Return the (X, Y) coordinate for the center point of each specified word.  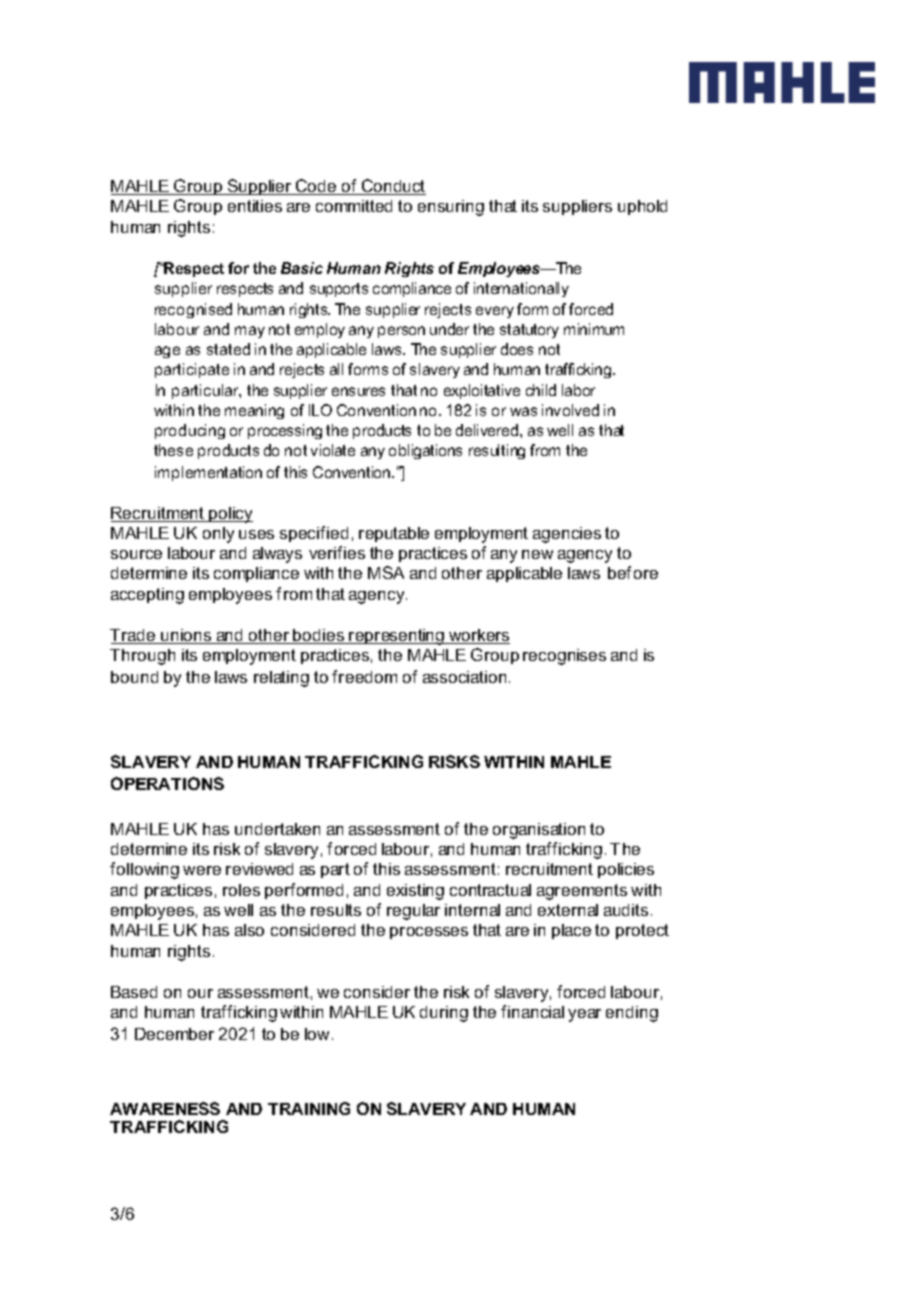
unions (186, 636)
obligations (425, 451)
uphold (642, 207)
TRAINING (309, 1108)
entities (255, 206)
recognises (564, 657)
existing (415, 892)
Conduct (393, 187)
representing (397, 637)
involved (570, 410)
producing (190, 431)
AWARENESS (165, 1108)
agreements (582, 892)
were (202, 870)
